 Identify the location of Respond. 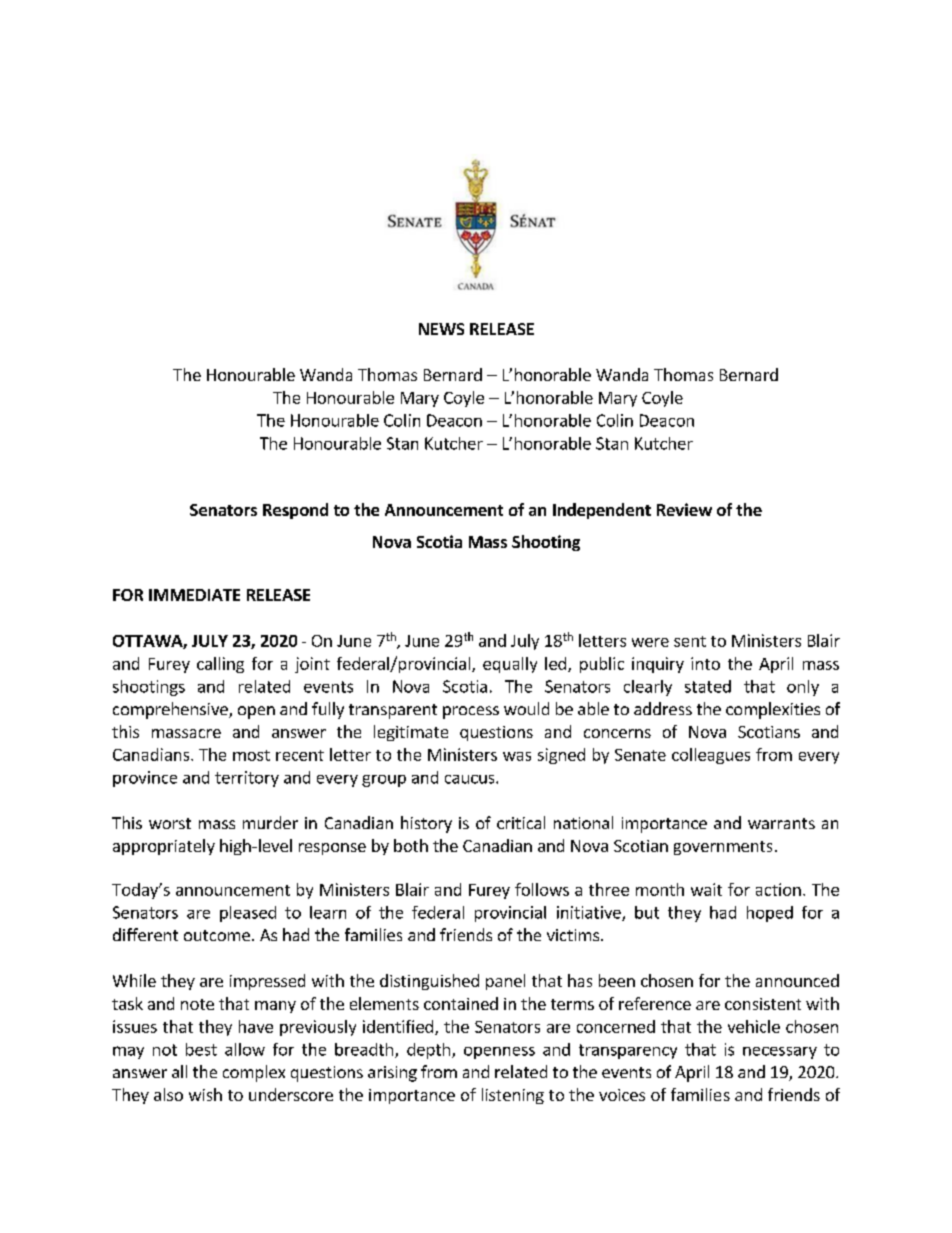
(295, 511).
